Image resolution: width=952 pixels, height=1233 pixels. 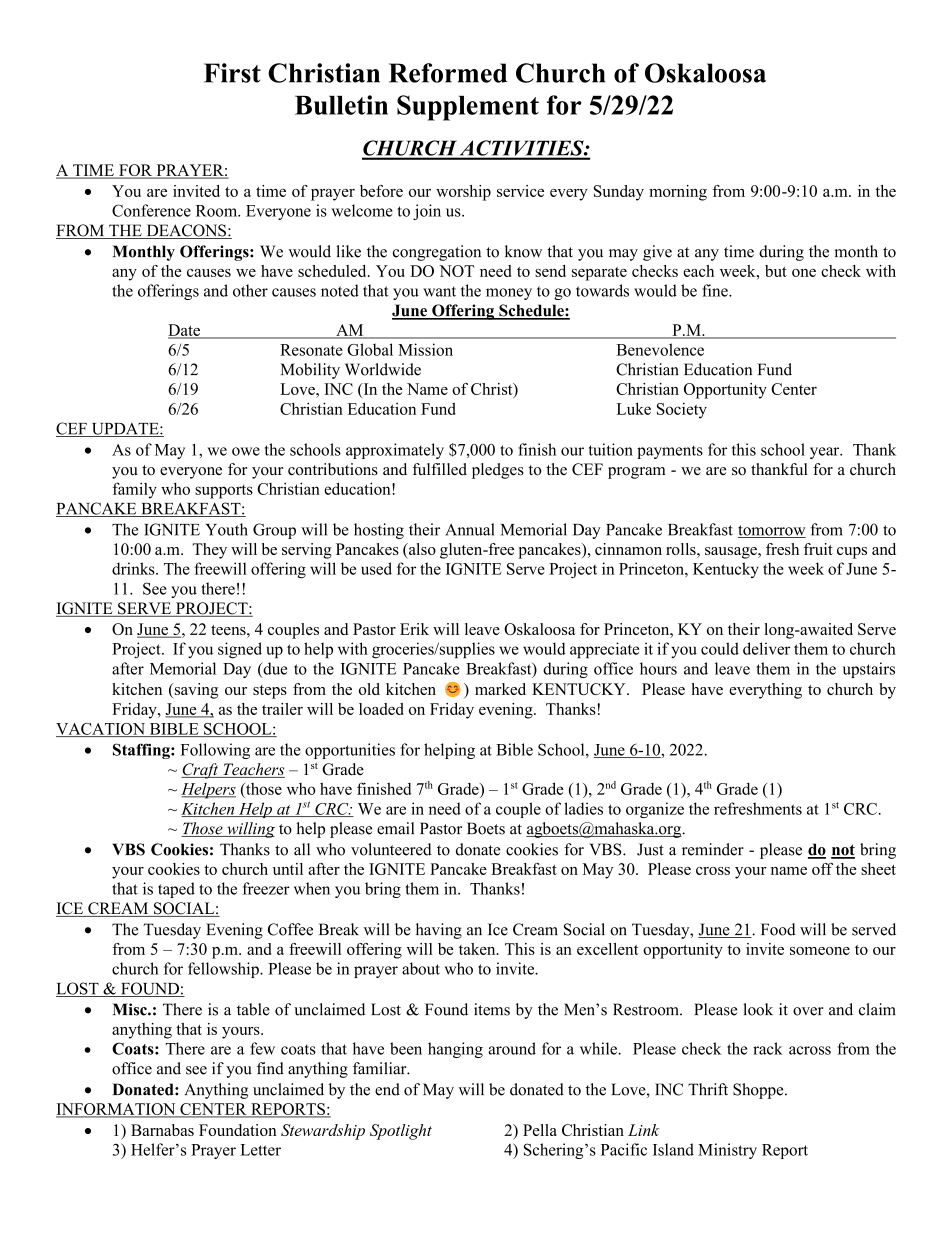 What do you see at coordinates (162, 1130) in the document?
I see `Barnabas` at bounding box center [162, 1130].
